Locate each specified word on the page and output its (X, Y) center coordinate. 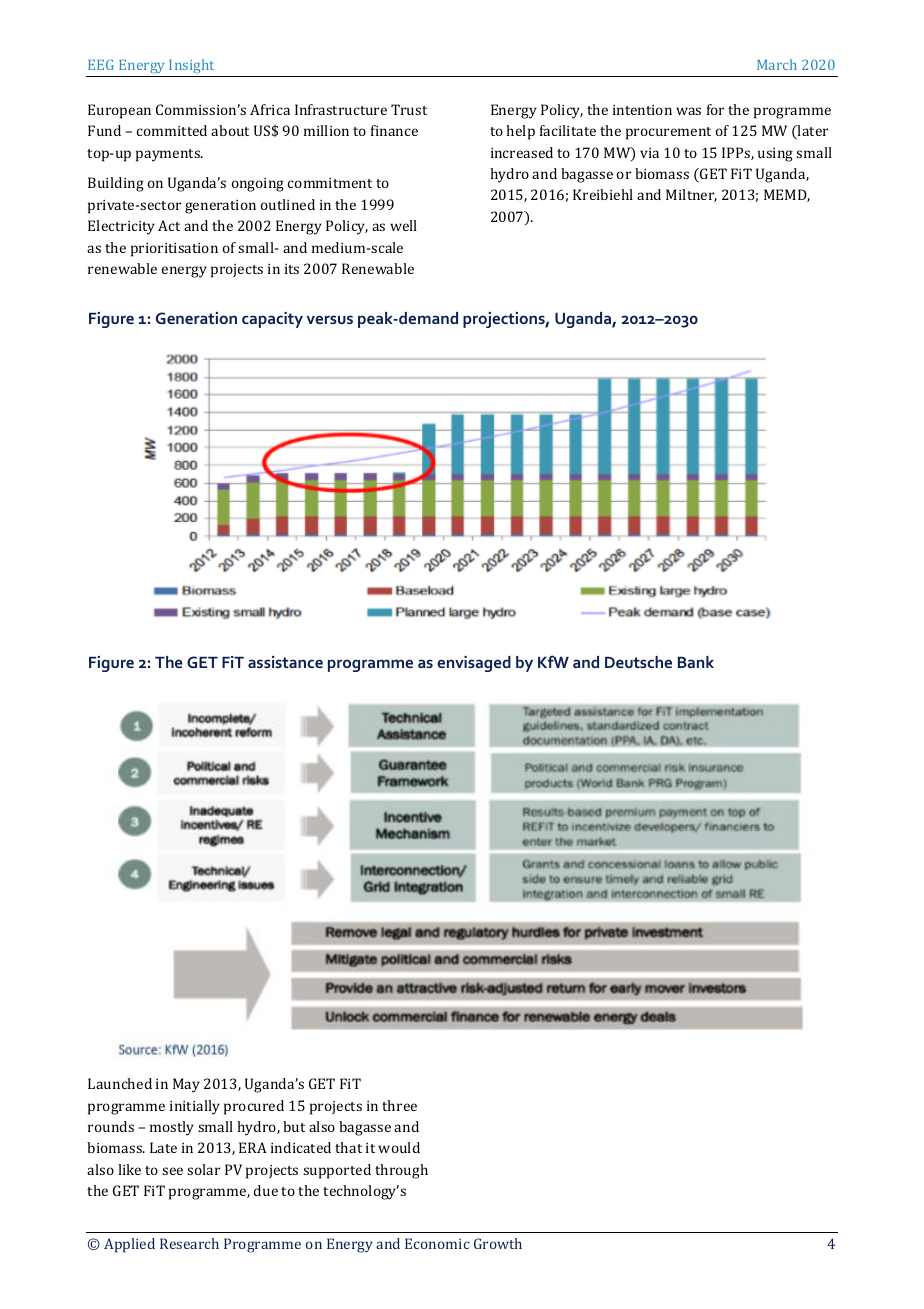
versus (330, 319)
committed (172, 130)
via (649, 153)
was (688, 111)
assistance (285, 662)
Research (189, 1243)
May (186, 1085)
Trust (409, 109)
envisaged (474, 664)
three (399, 1105)
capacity (272, 320)
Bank (696, 662)
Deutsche (638, 662)
